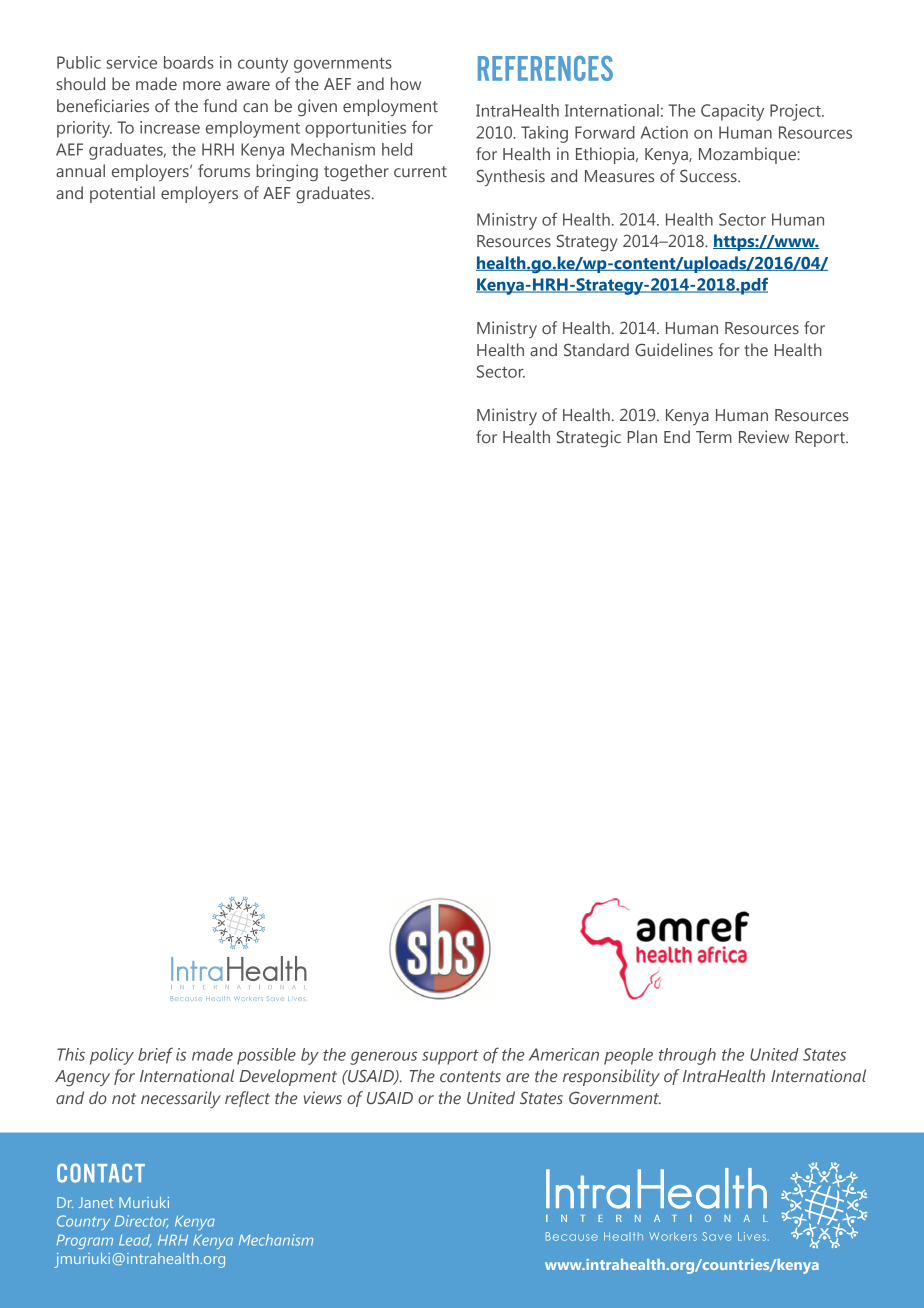 This screenshot has width=924, height=1308. Describe the element at coordinates (642, 436) in the screenshot. I see `Plan` at that location.
